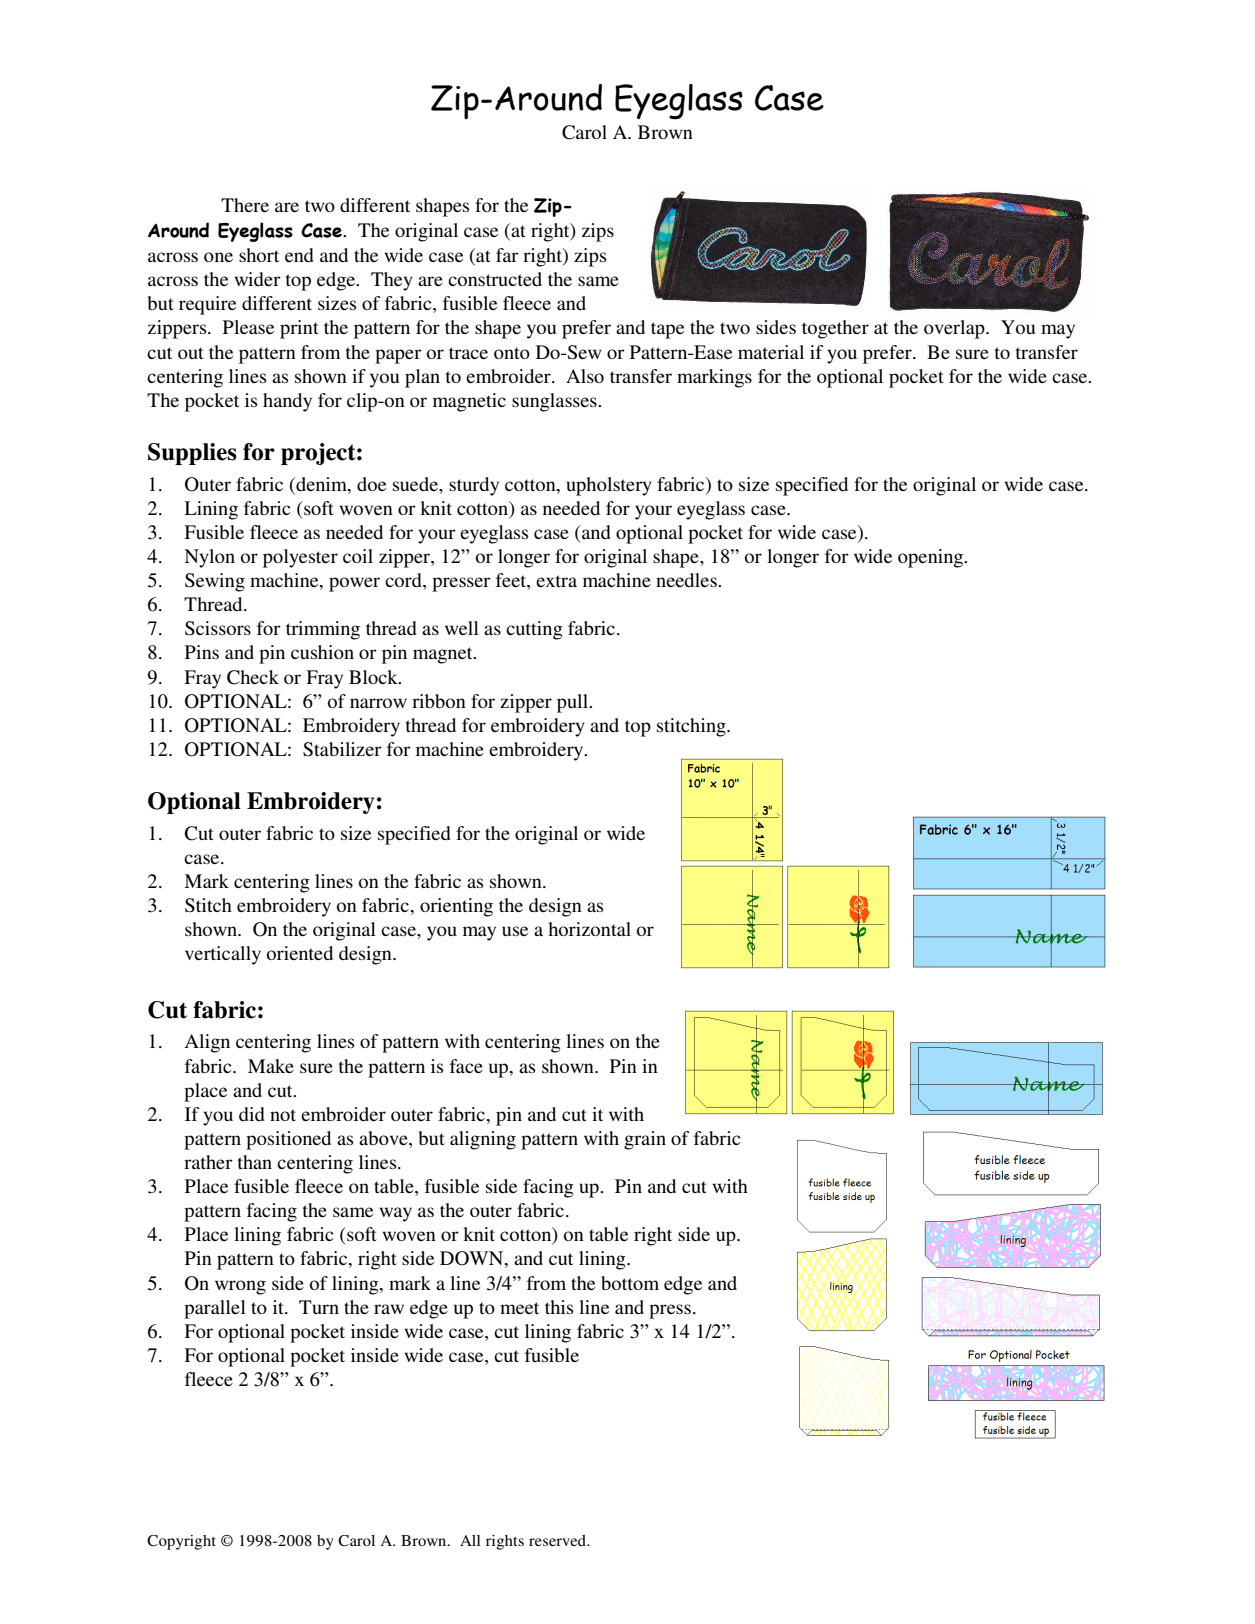 The image size is (1255, 1624). What do you see at coordinates (574, 703) in the page?
I see `pull` at bounding box center [574, 703].
